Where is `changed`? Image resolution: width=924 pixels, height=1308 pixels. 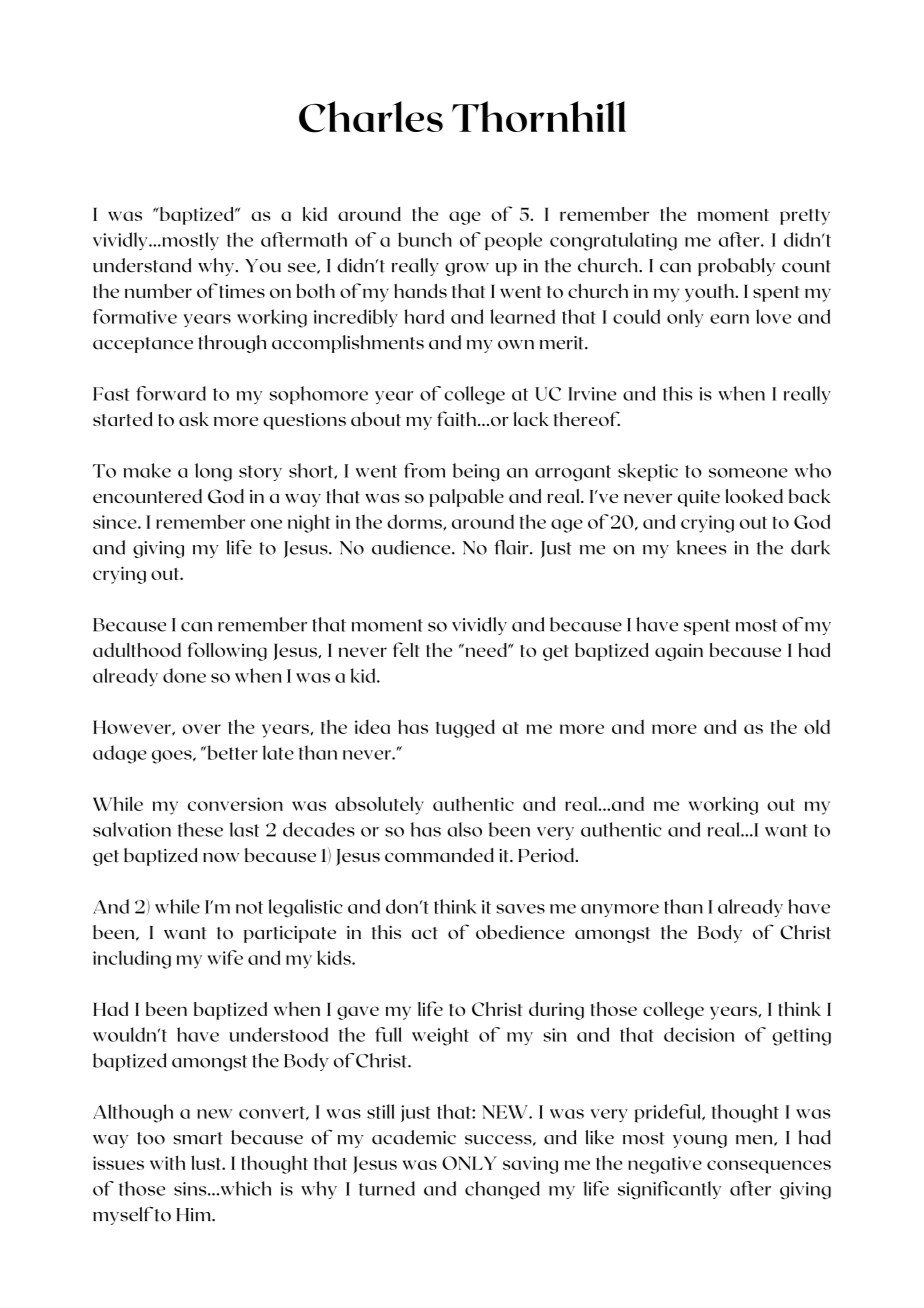
changed is located at coordinates (502, 1190).
